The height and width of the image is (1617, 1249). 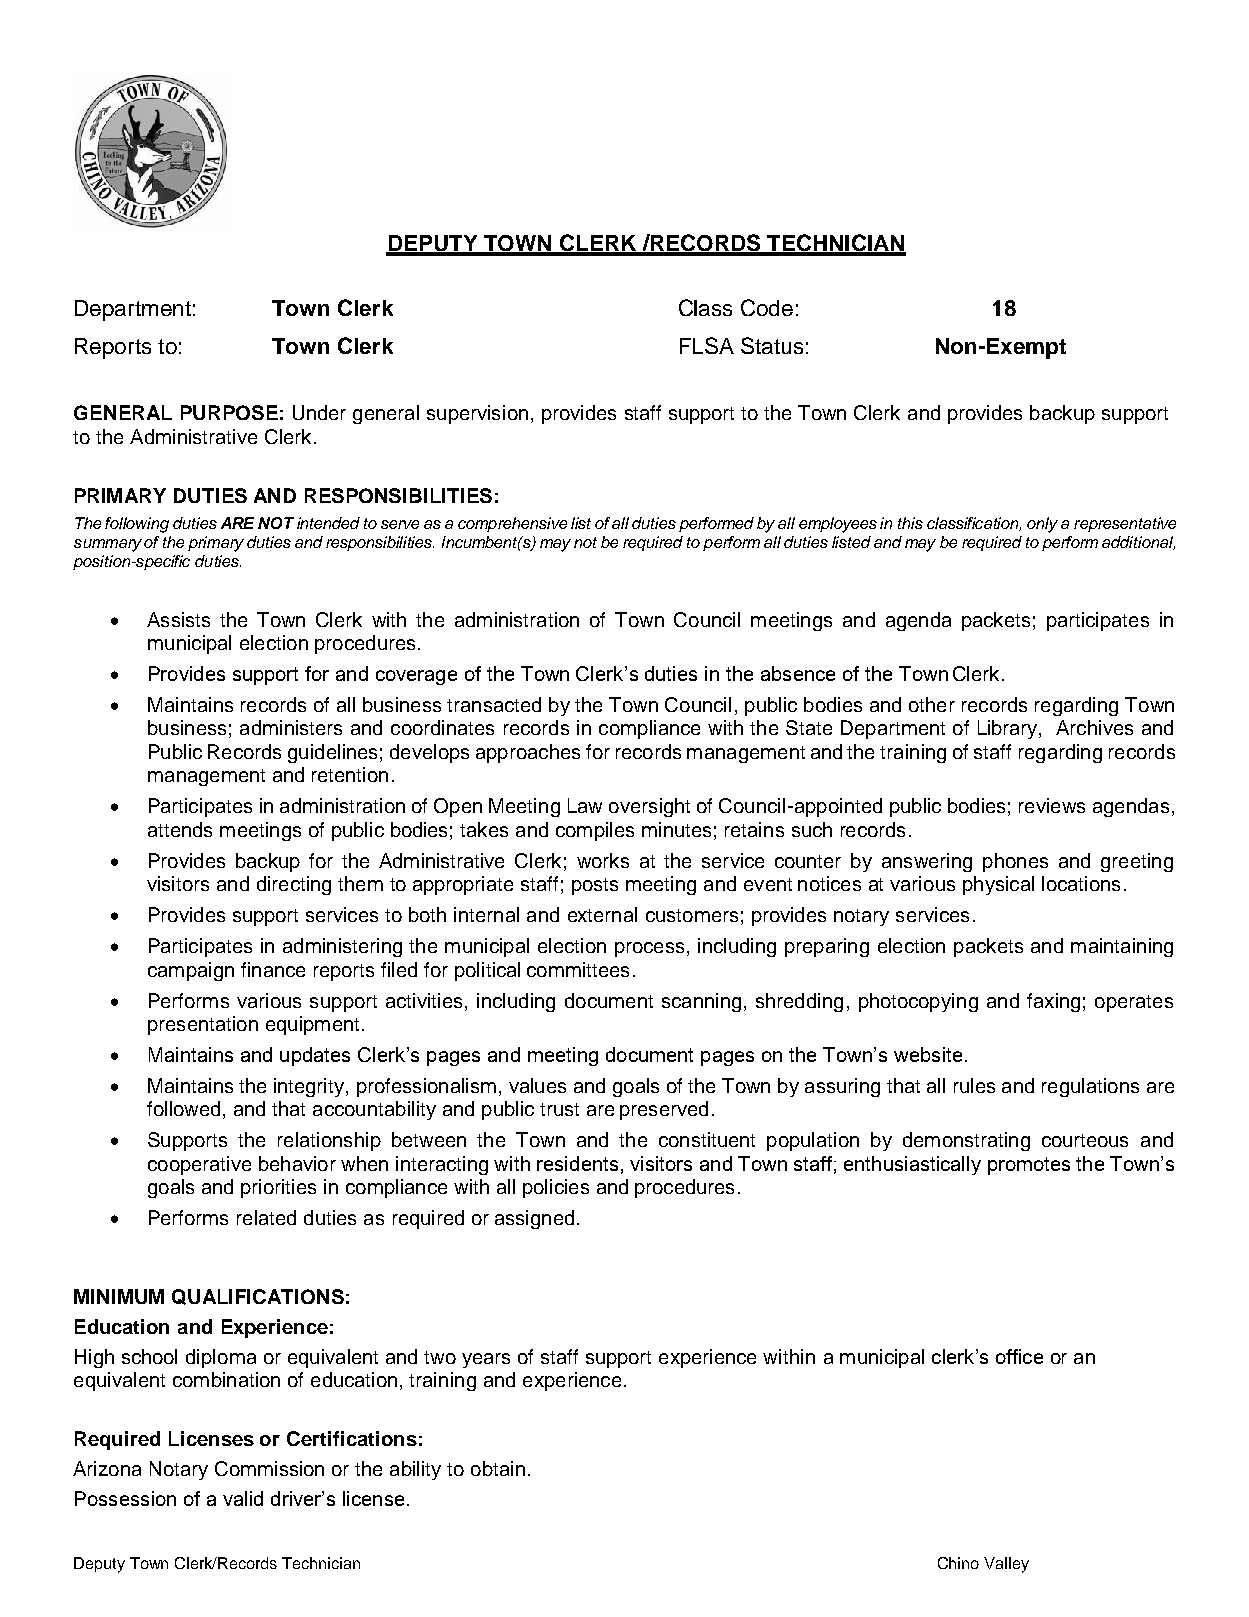 What do you see at coordinates (772, 345) in the image?
I see `Status` at bounding box center [772, 345].
